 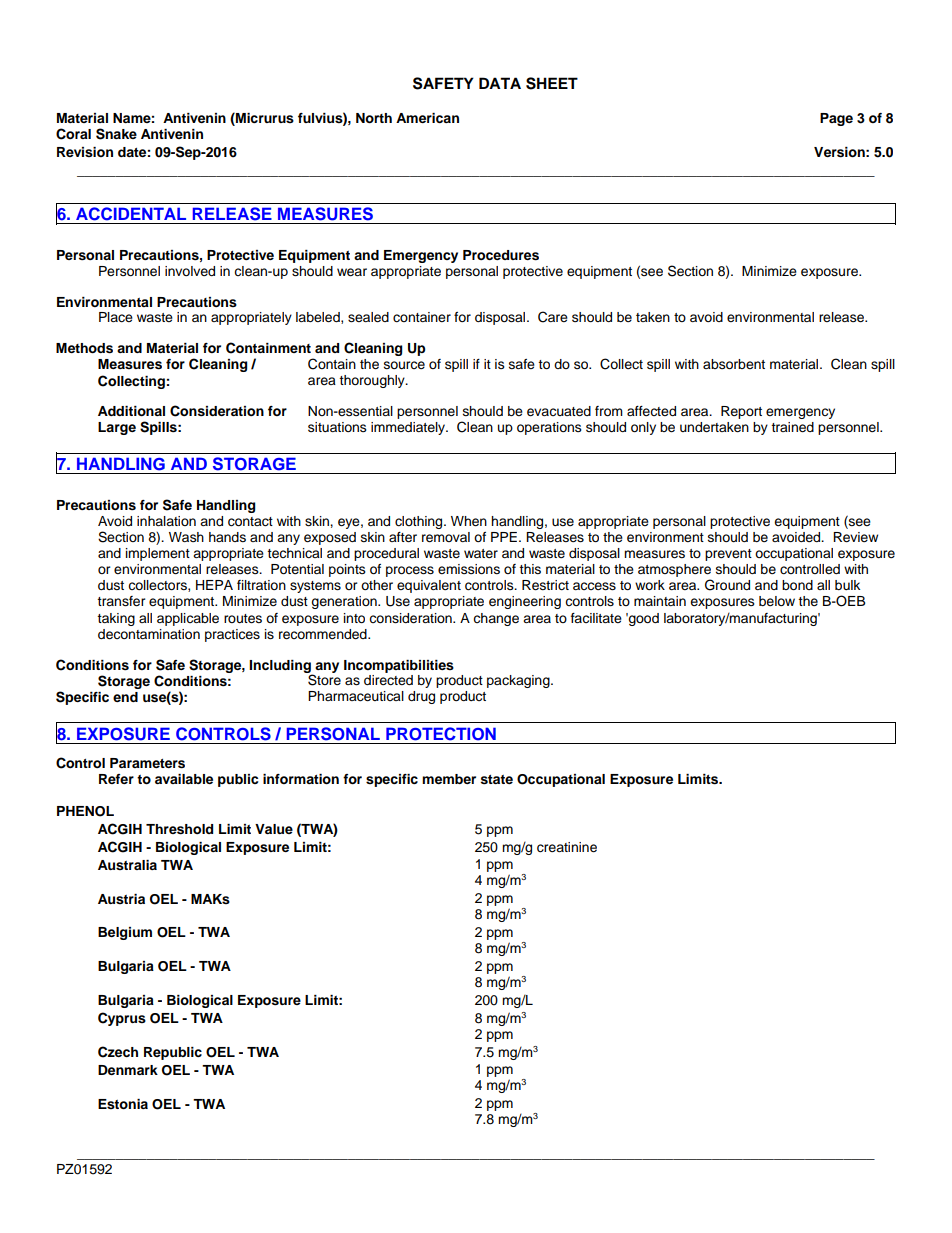 What do you see at coordinates (116, 317) in the screenshot?
I see `Place` at bounding box center [116, 317].
